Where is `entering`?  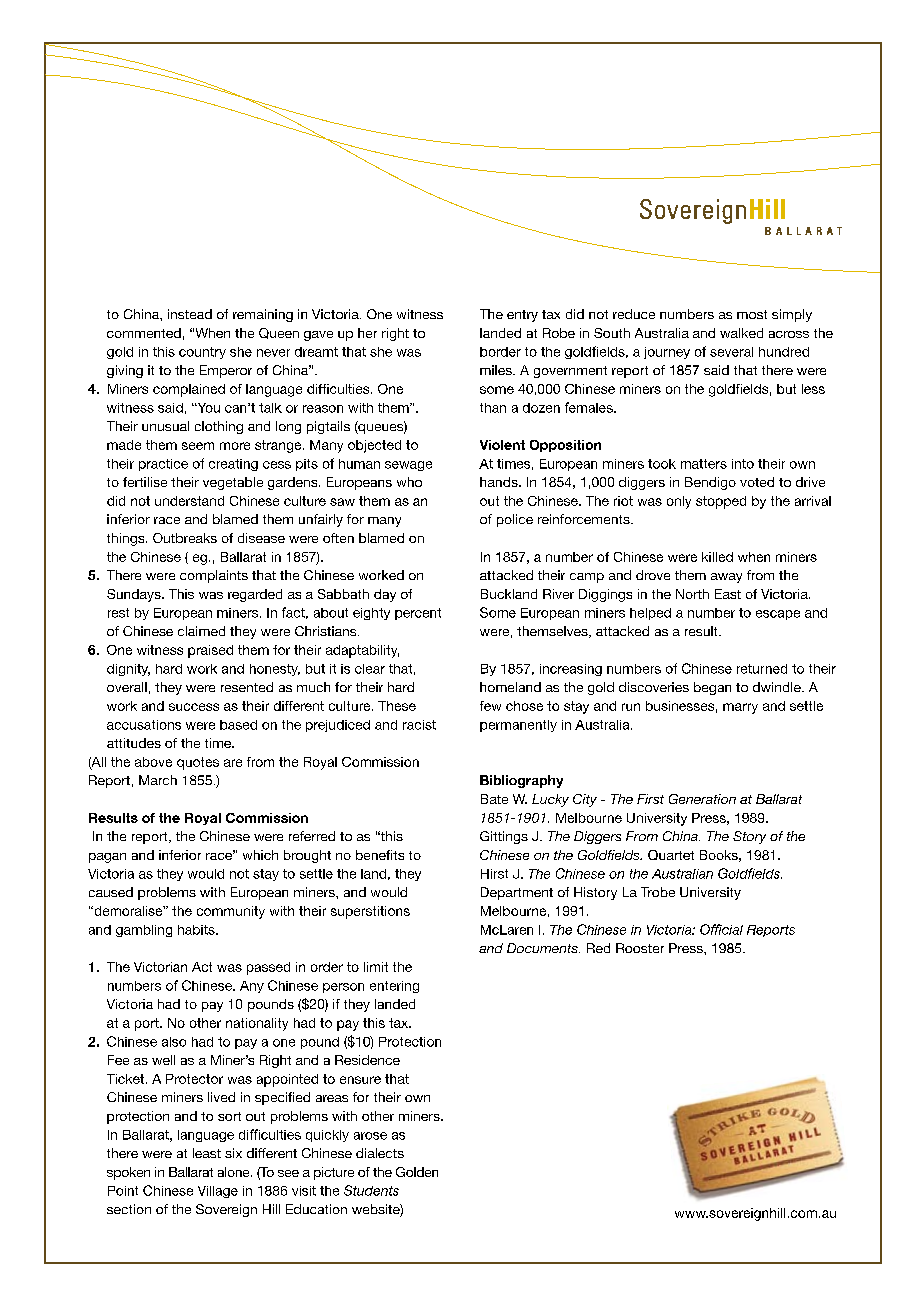
entering is located at coordinates (394, 987).
